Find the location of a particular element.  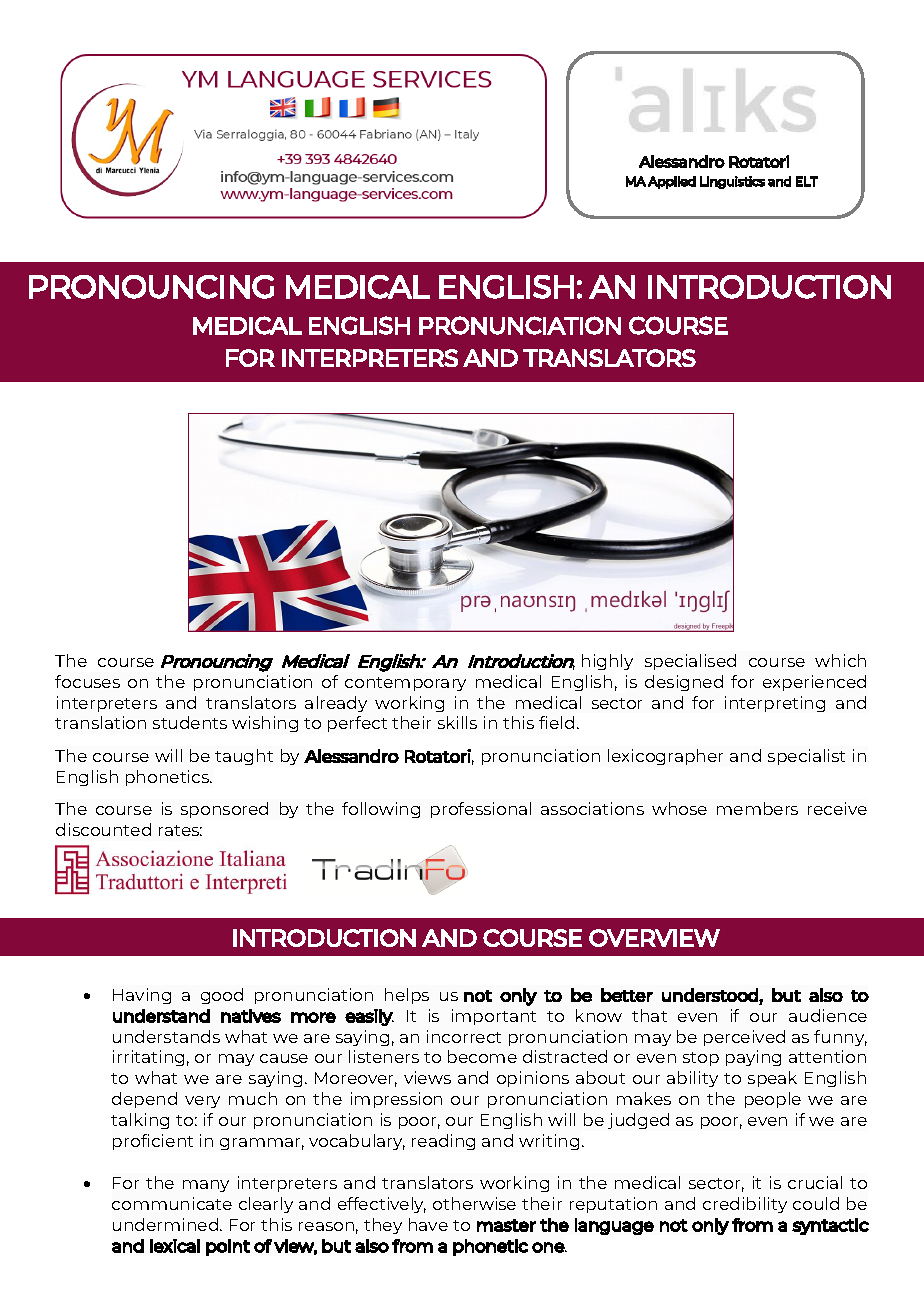

experienced is located at coordinates (814, 683).
